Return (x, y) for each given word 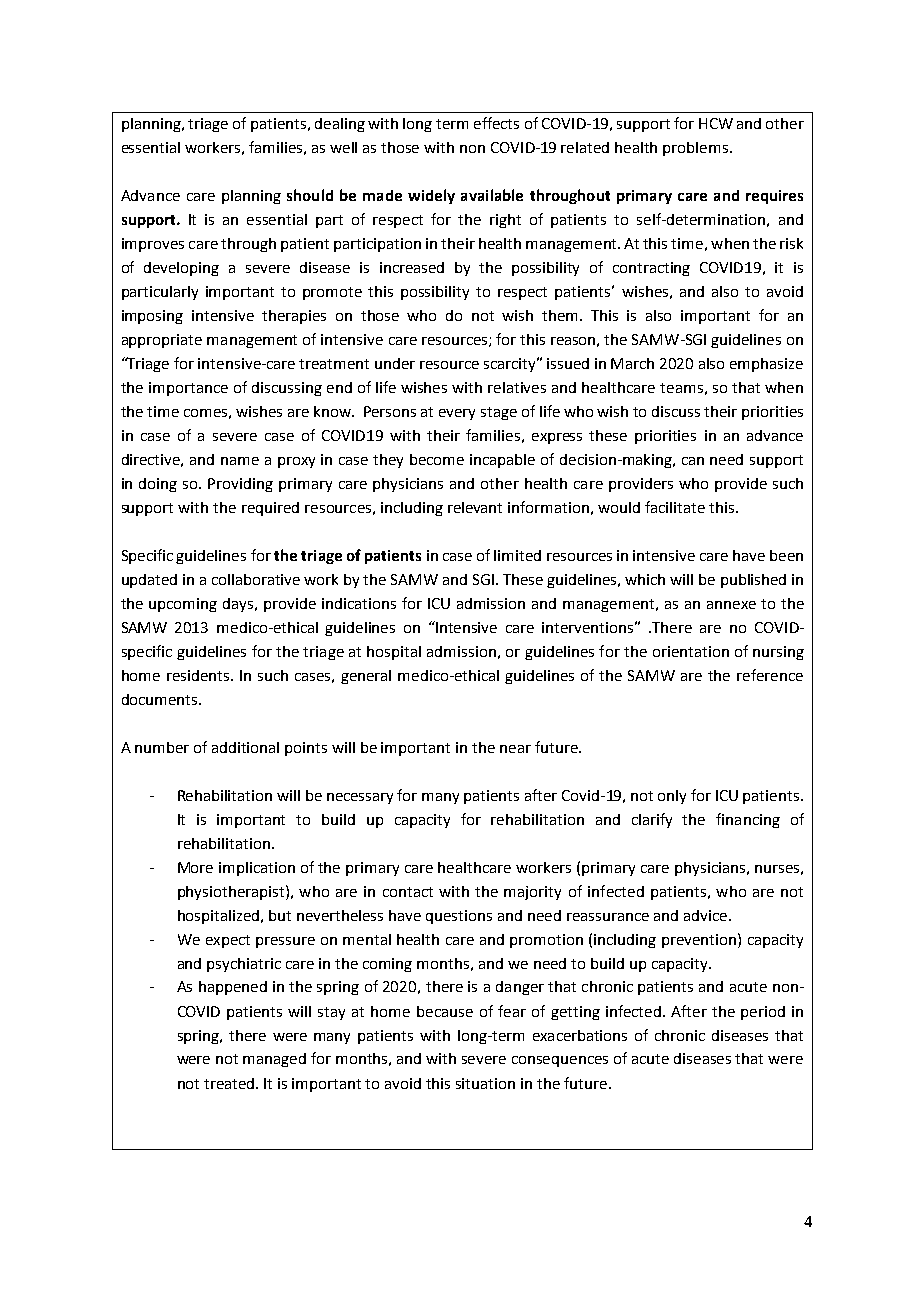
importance (188, 389)
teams (681, 388)
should (310, 195)
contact (408, 892)
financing (748, 820)
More (195, 867)
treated (230, 1083)
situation (485, 1083)
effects (496, 123)
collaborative (256, 579)
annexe (731, 605)
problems (697, 149)
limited (517, 555)
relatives (517, 387)
